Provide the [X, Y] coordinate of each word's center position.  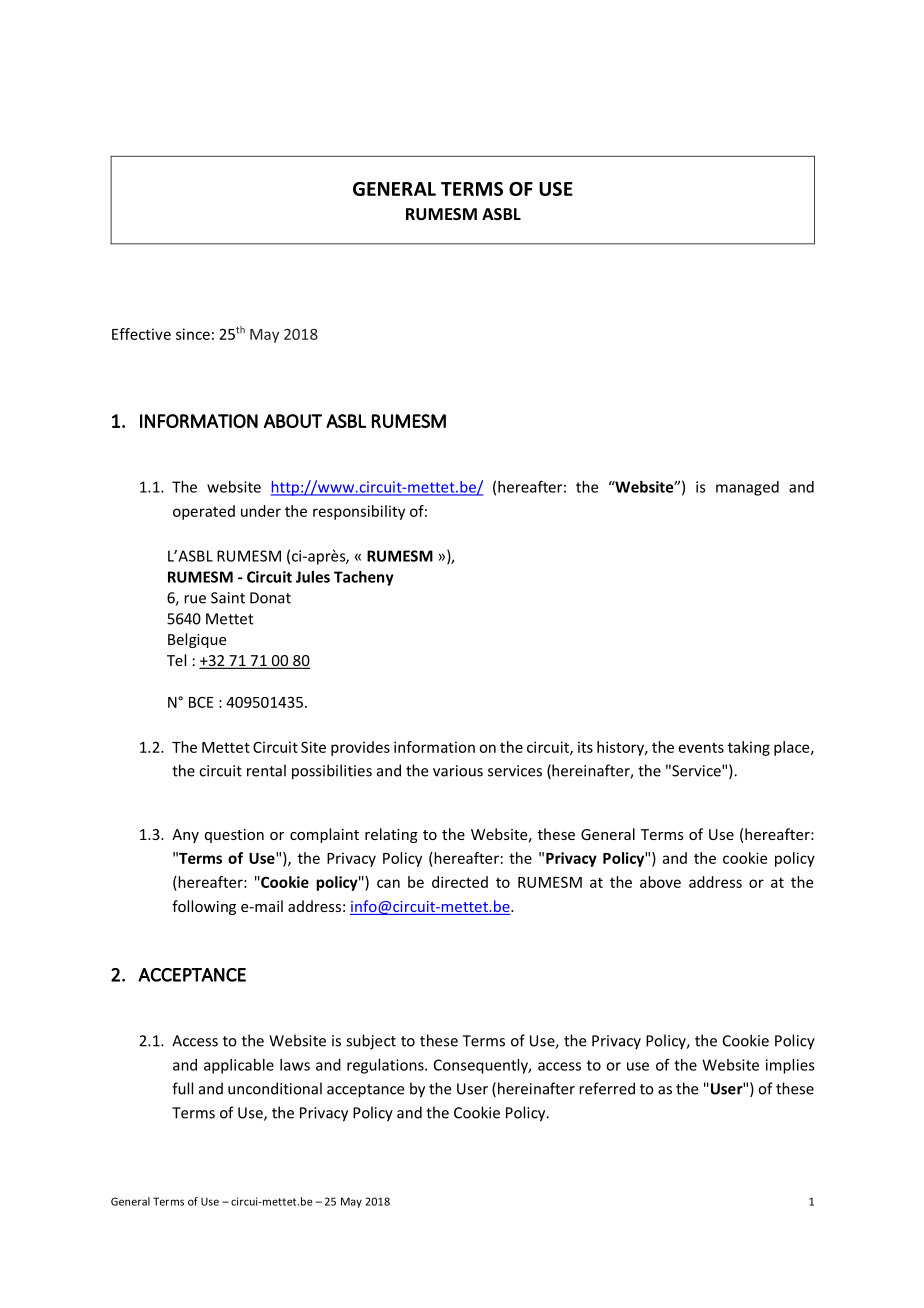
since [193, 334]
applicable [239, 1066]
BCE [201, 702]
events [701, 748]
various [458, 771]
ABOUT [293, 421]
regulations [386, 1066]
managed [747, 488]
